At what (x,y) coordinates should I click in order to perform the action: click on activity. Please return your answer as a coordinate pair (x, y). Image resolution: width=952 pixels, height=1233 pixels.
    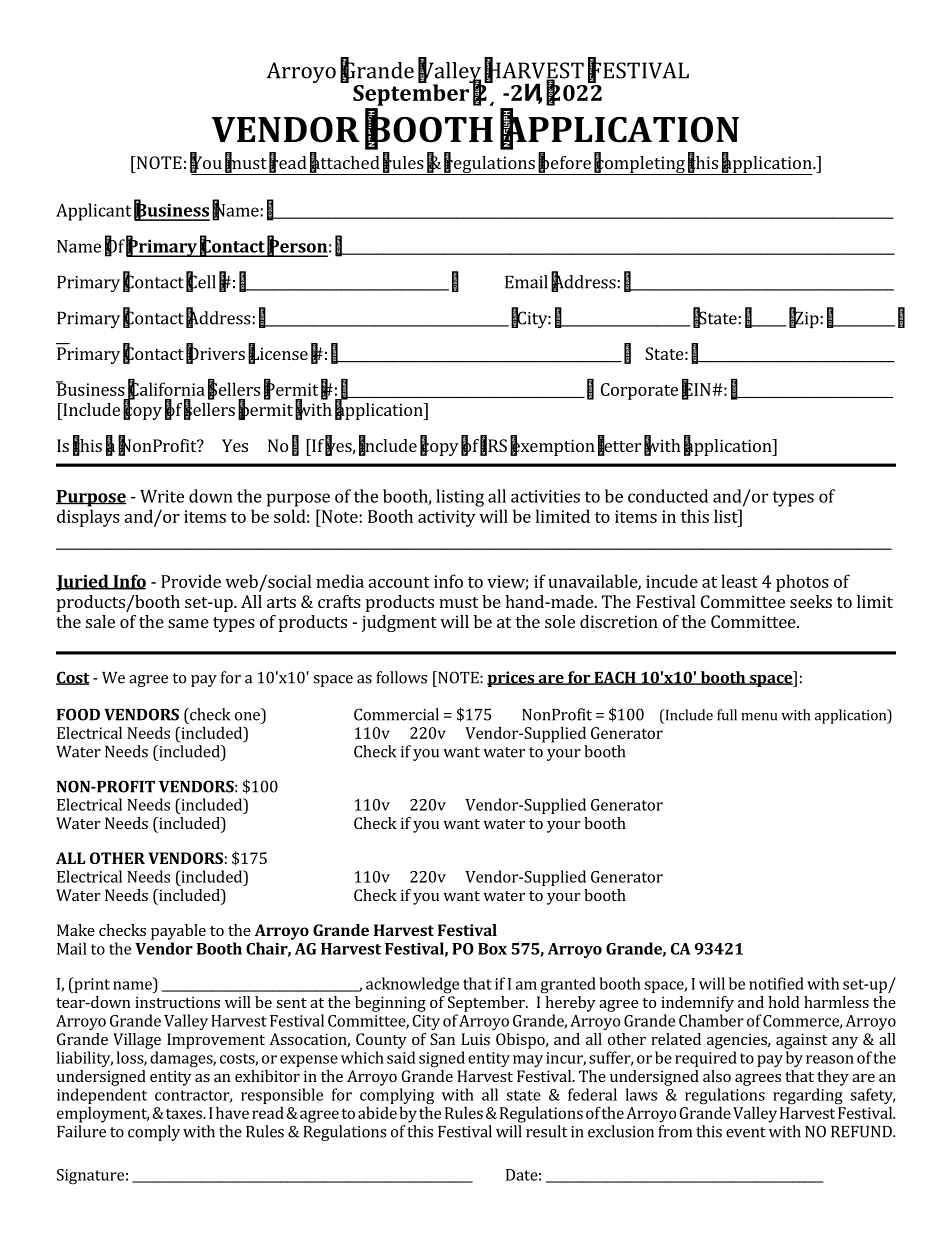
    Looking at the image, I should click on (447, 518).
